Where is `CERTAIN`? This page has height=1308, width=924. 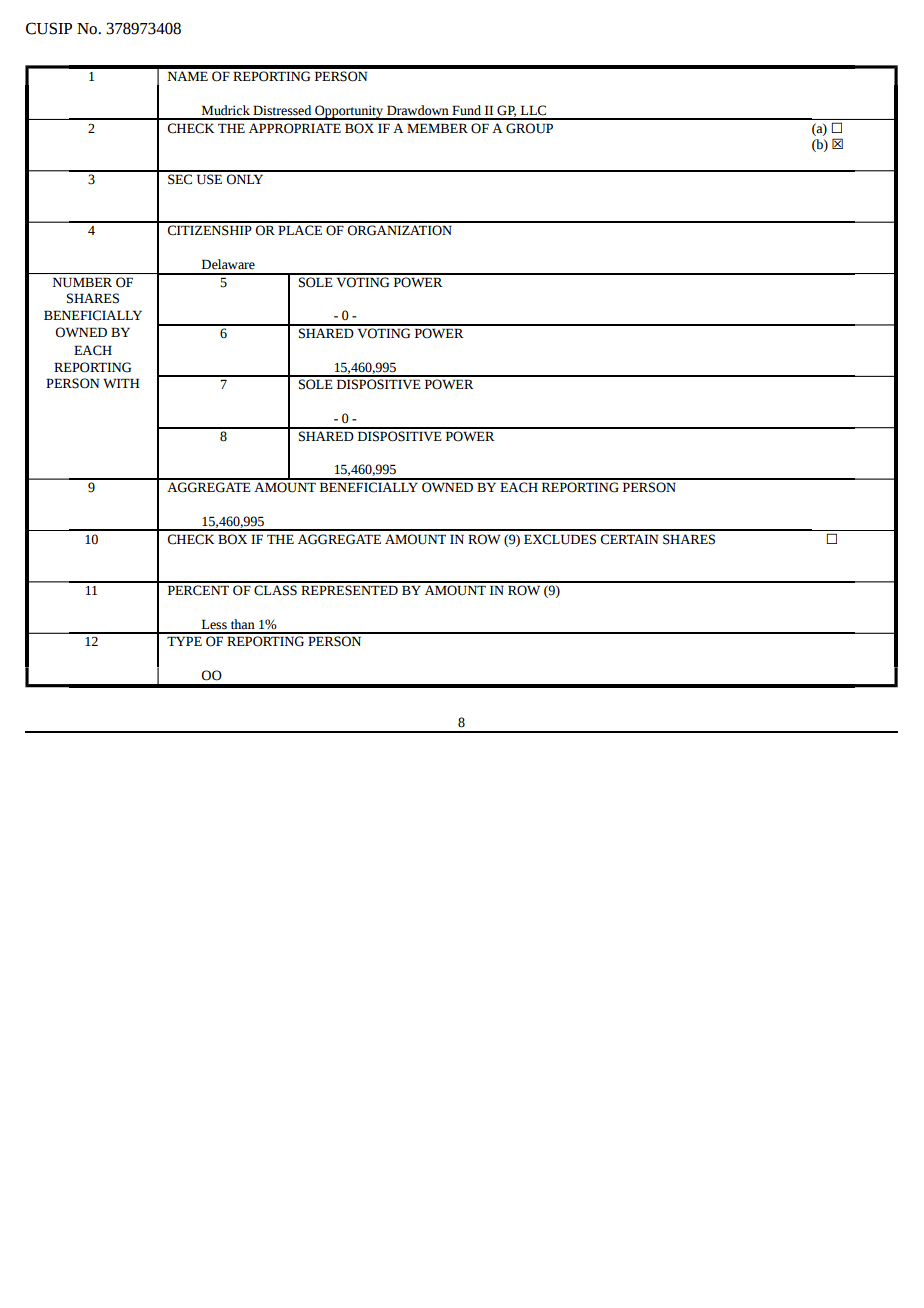 CERTAIN is located at coordinates (629, 539).
